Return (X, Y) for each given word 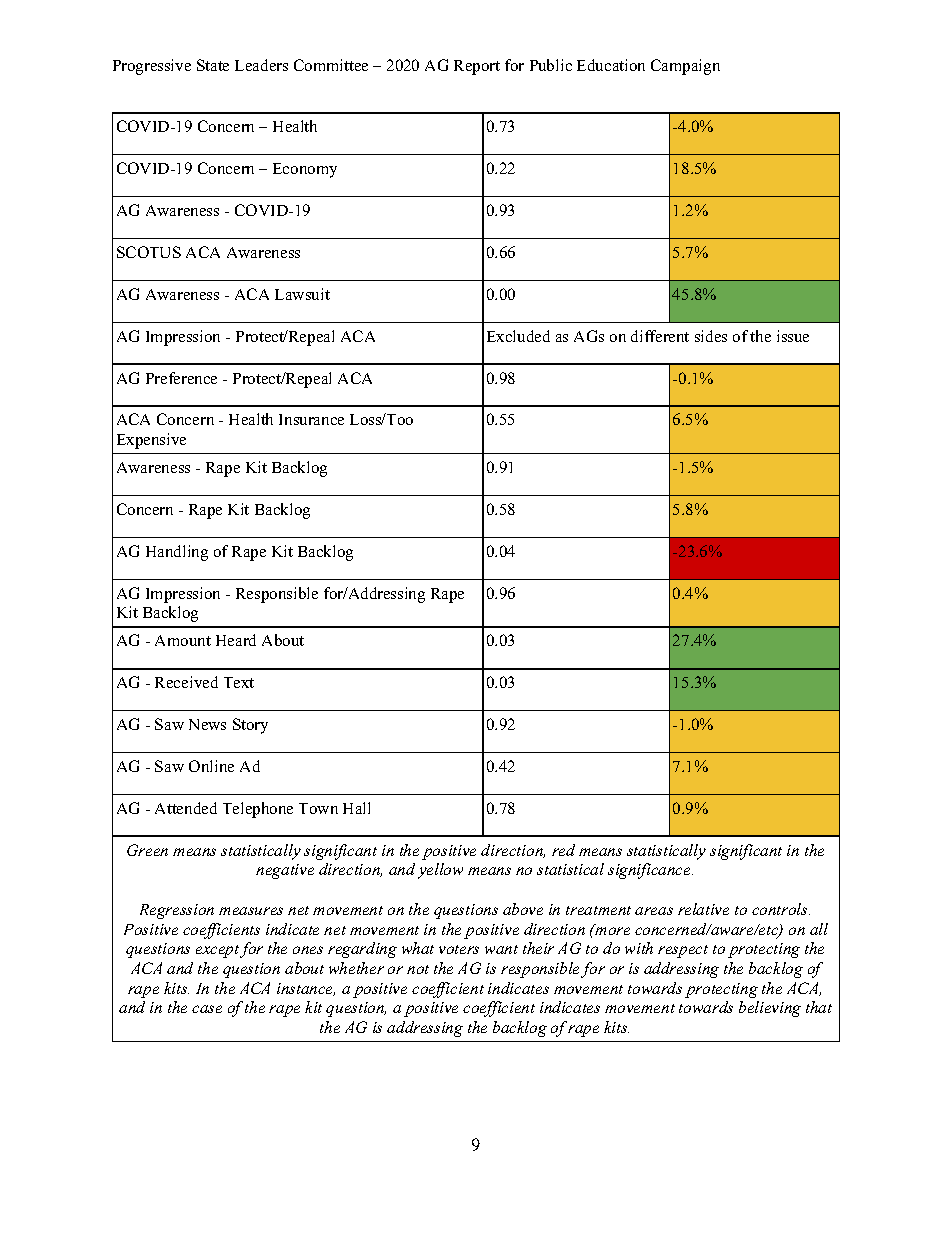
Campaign (685, 67)
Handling (177, 553)
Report (477, 67)
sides (711, 336)
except (217, 951)
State (213, 65)
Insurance (311, 419)
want (501, 949)
